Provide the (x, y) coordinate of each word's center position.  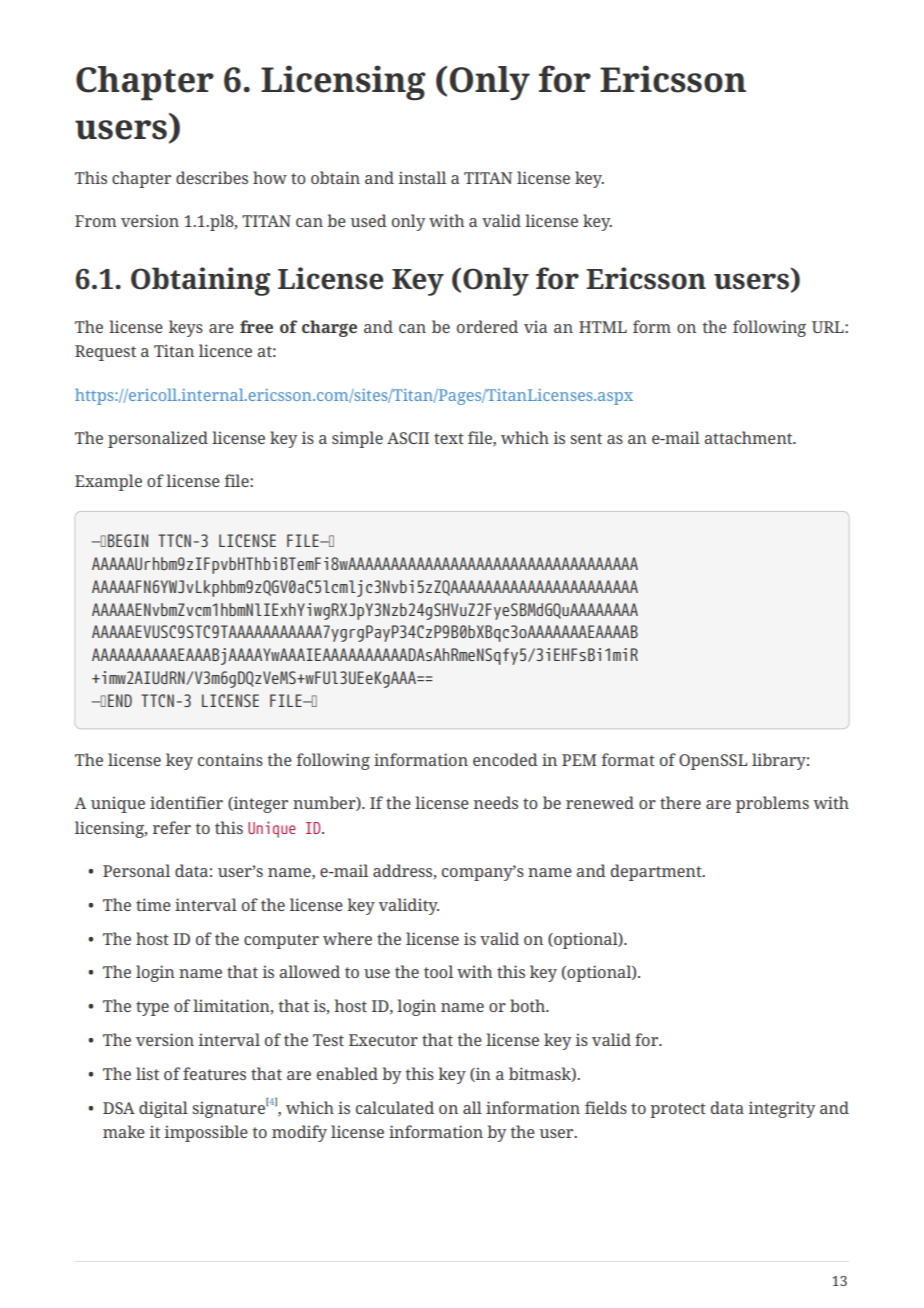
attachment (749, 437)
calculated (395, 1107)
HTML (603, 327)
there (680, 802)
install (422, 177)
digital (163, 1109)
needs (496, 802)
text (449, 438)
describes (212, 177)
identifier (186, 802)
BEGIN (128, 540)
